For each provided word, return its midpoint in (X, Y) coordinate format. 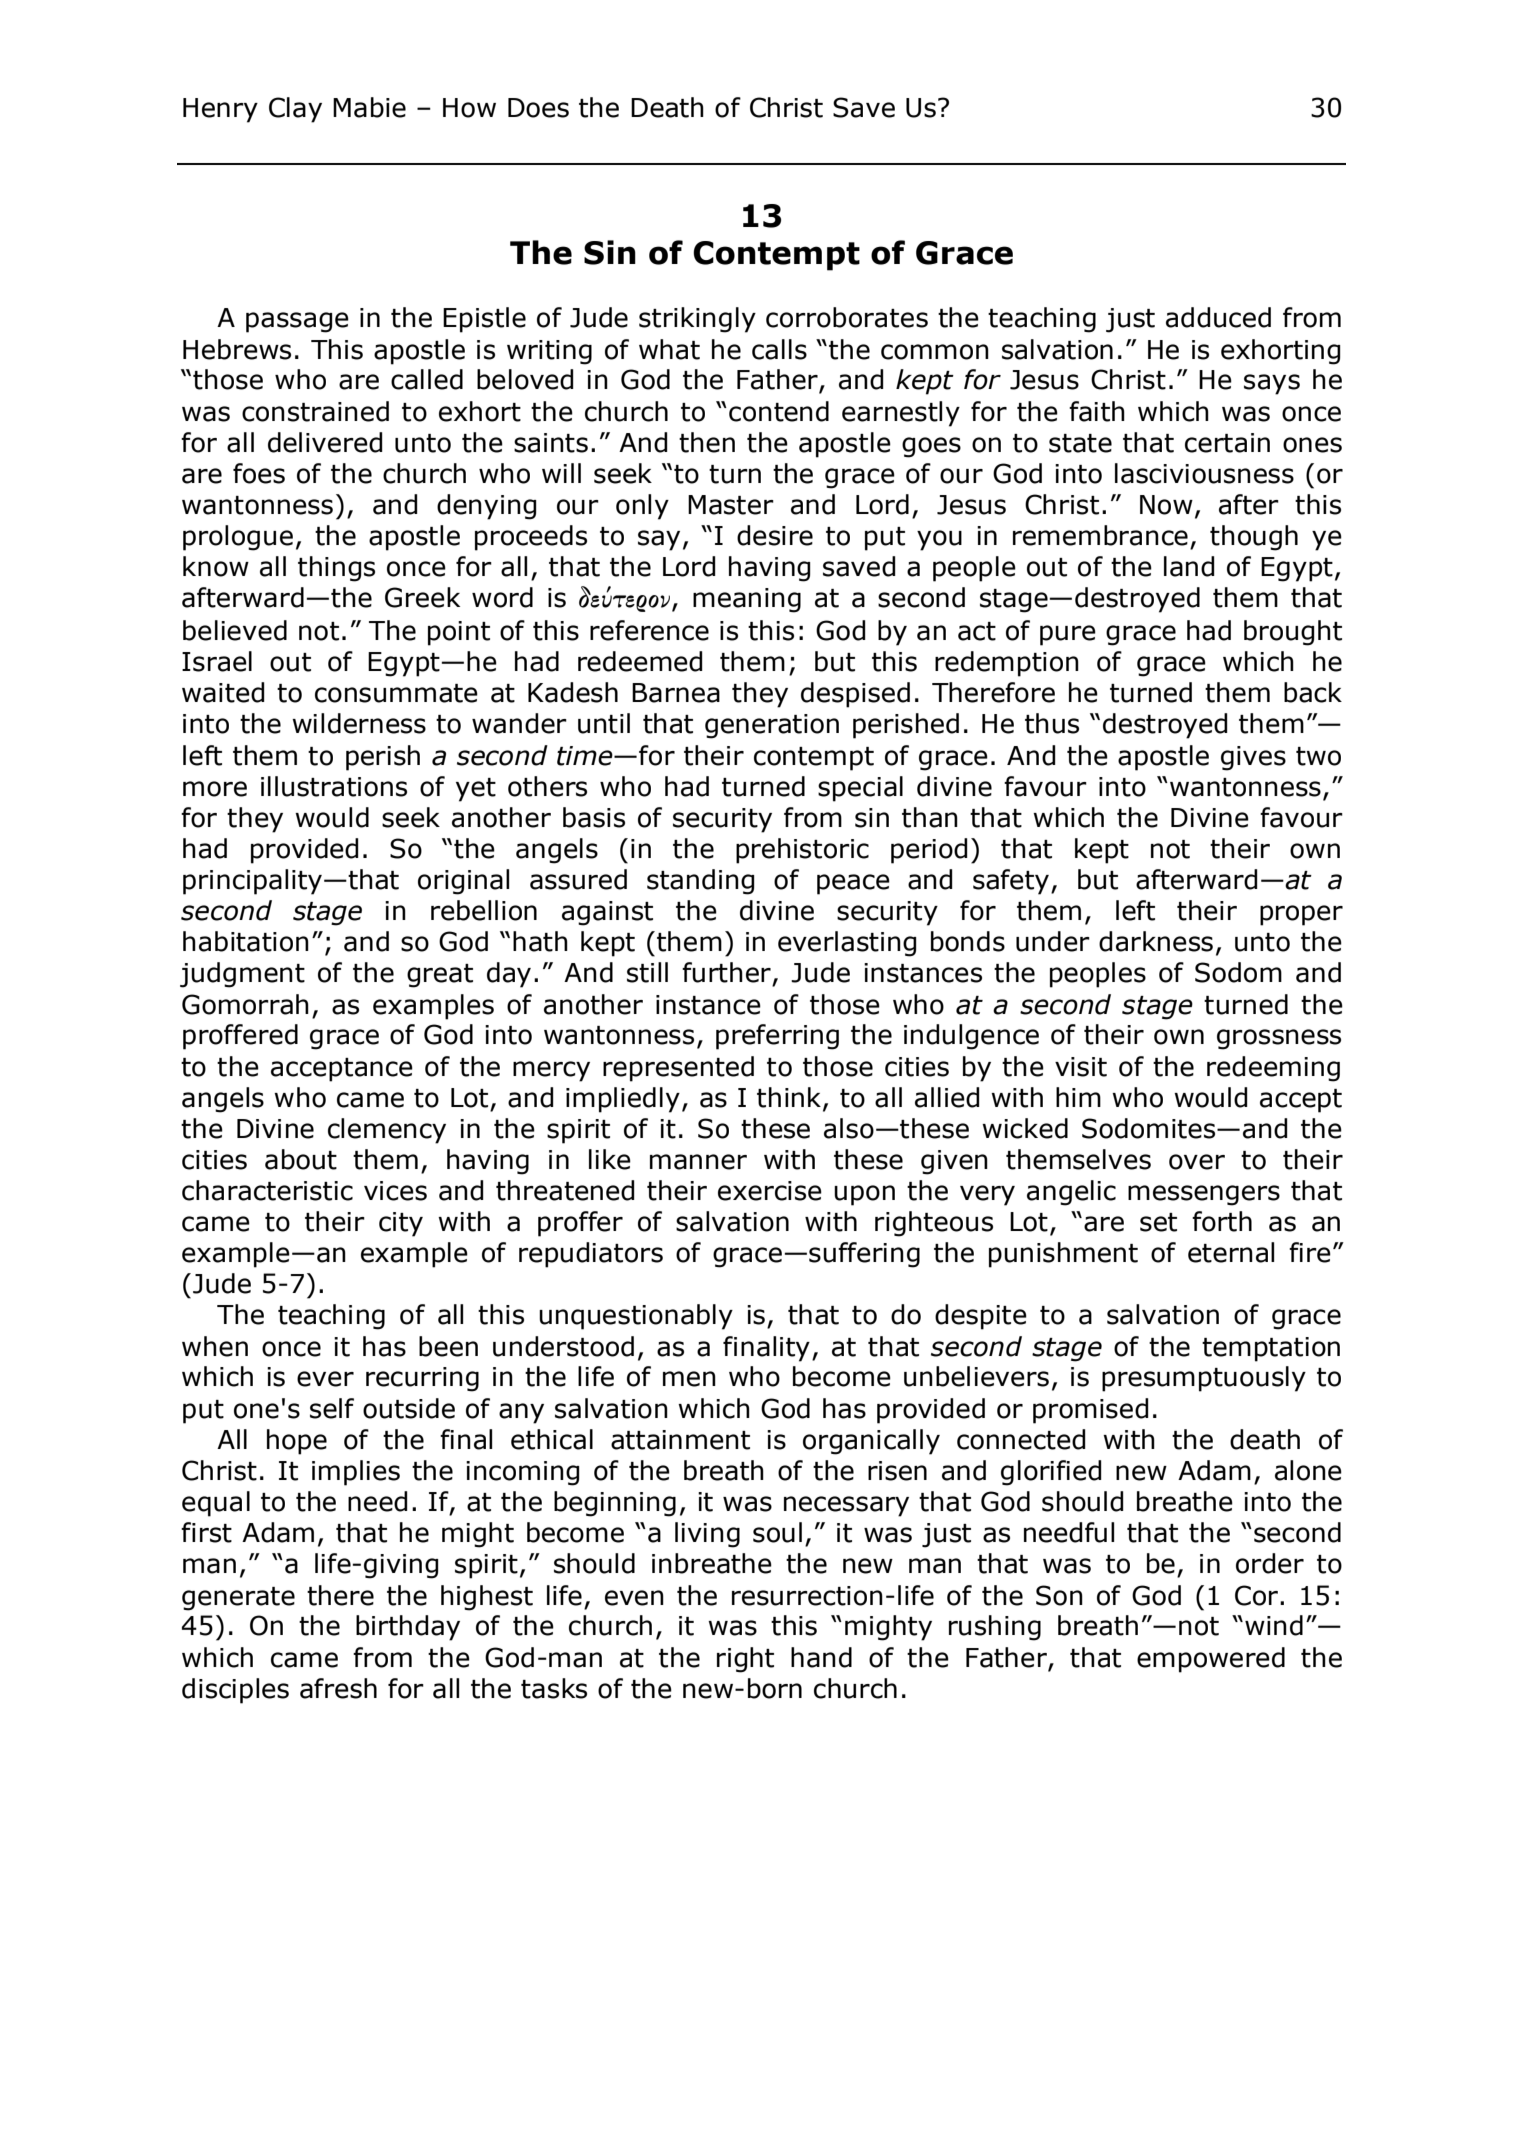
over (1197, 1162)
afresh (338, 1688)
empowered (1211, 1660)
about (301, 1159)
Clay (295, 110)
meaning (747, 600)
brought (1293, 633)
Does (538, 108)
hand (821, 1657)
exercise (770, 1191)
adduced (1218, 317)
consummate (396, 693)
